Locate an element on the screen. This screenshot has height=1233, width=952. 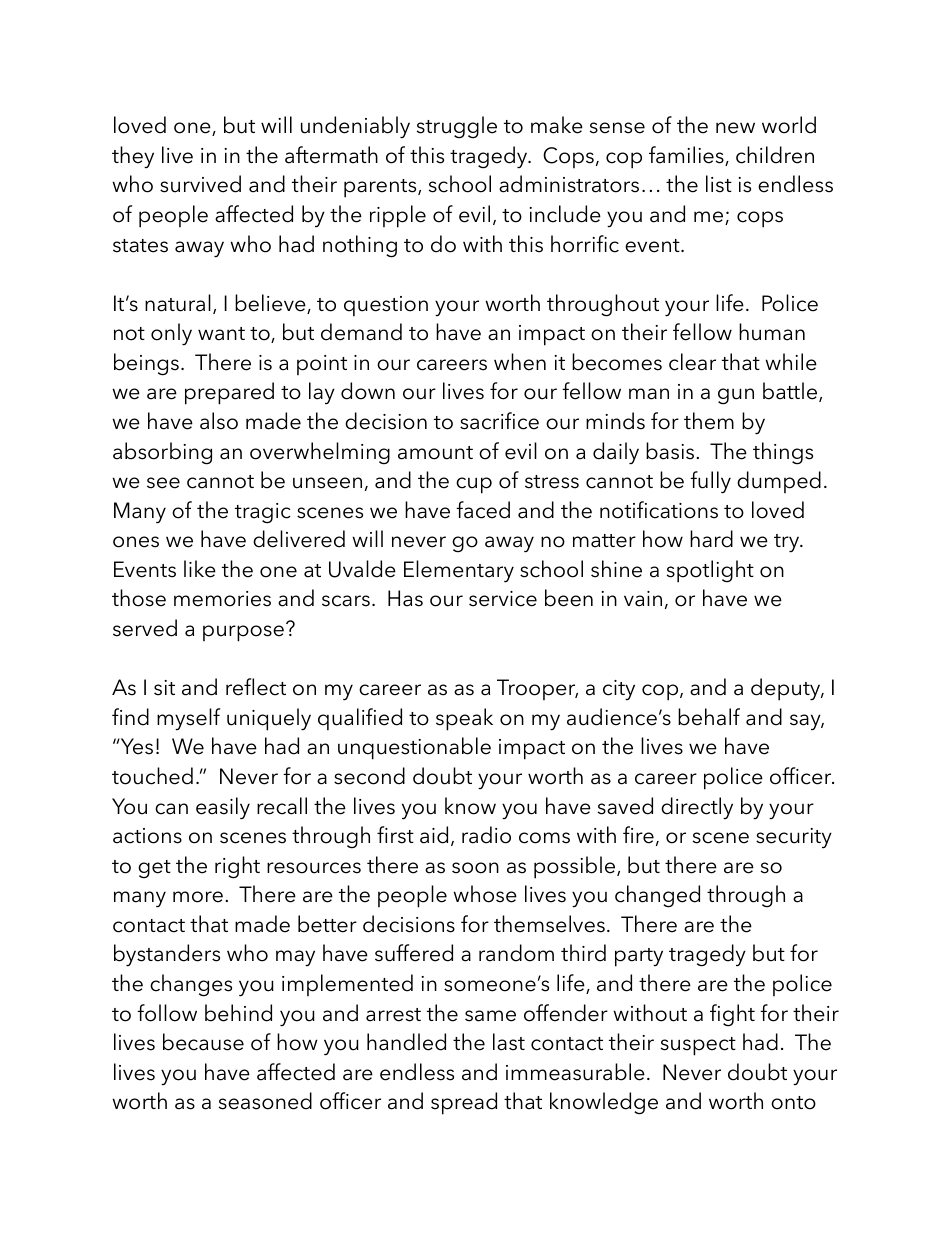
families is located at coordinates (687, 156).
